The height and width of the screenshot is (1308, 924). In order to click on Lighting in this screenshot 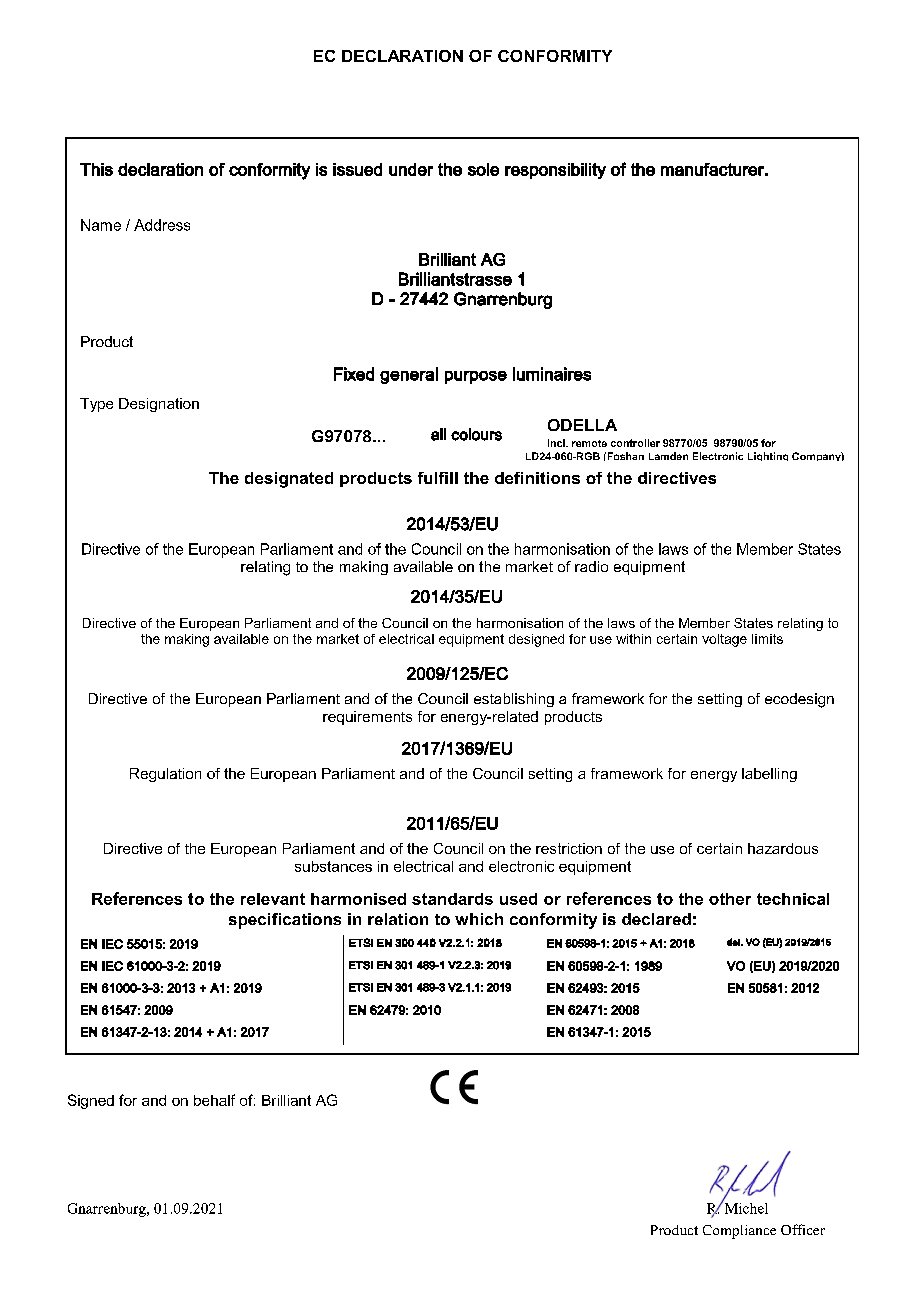, I will do `click(768, 456)`.
